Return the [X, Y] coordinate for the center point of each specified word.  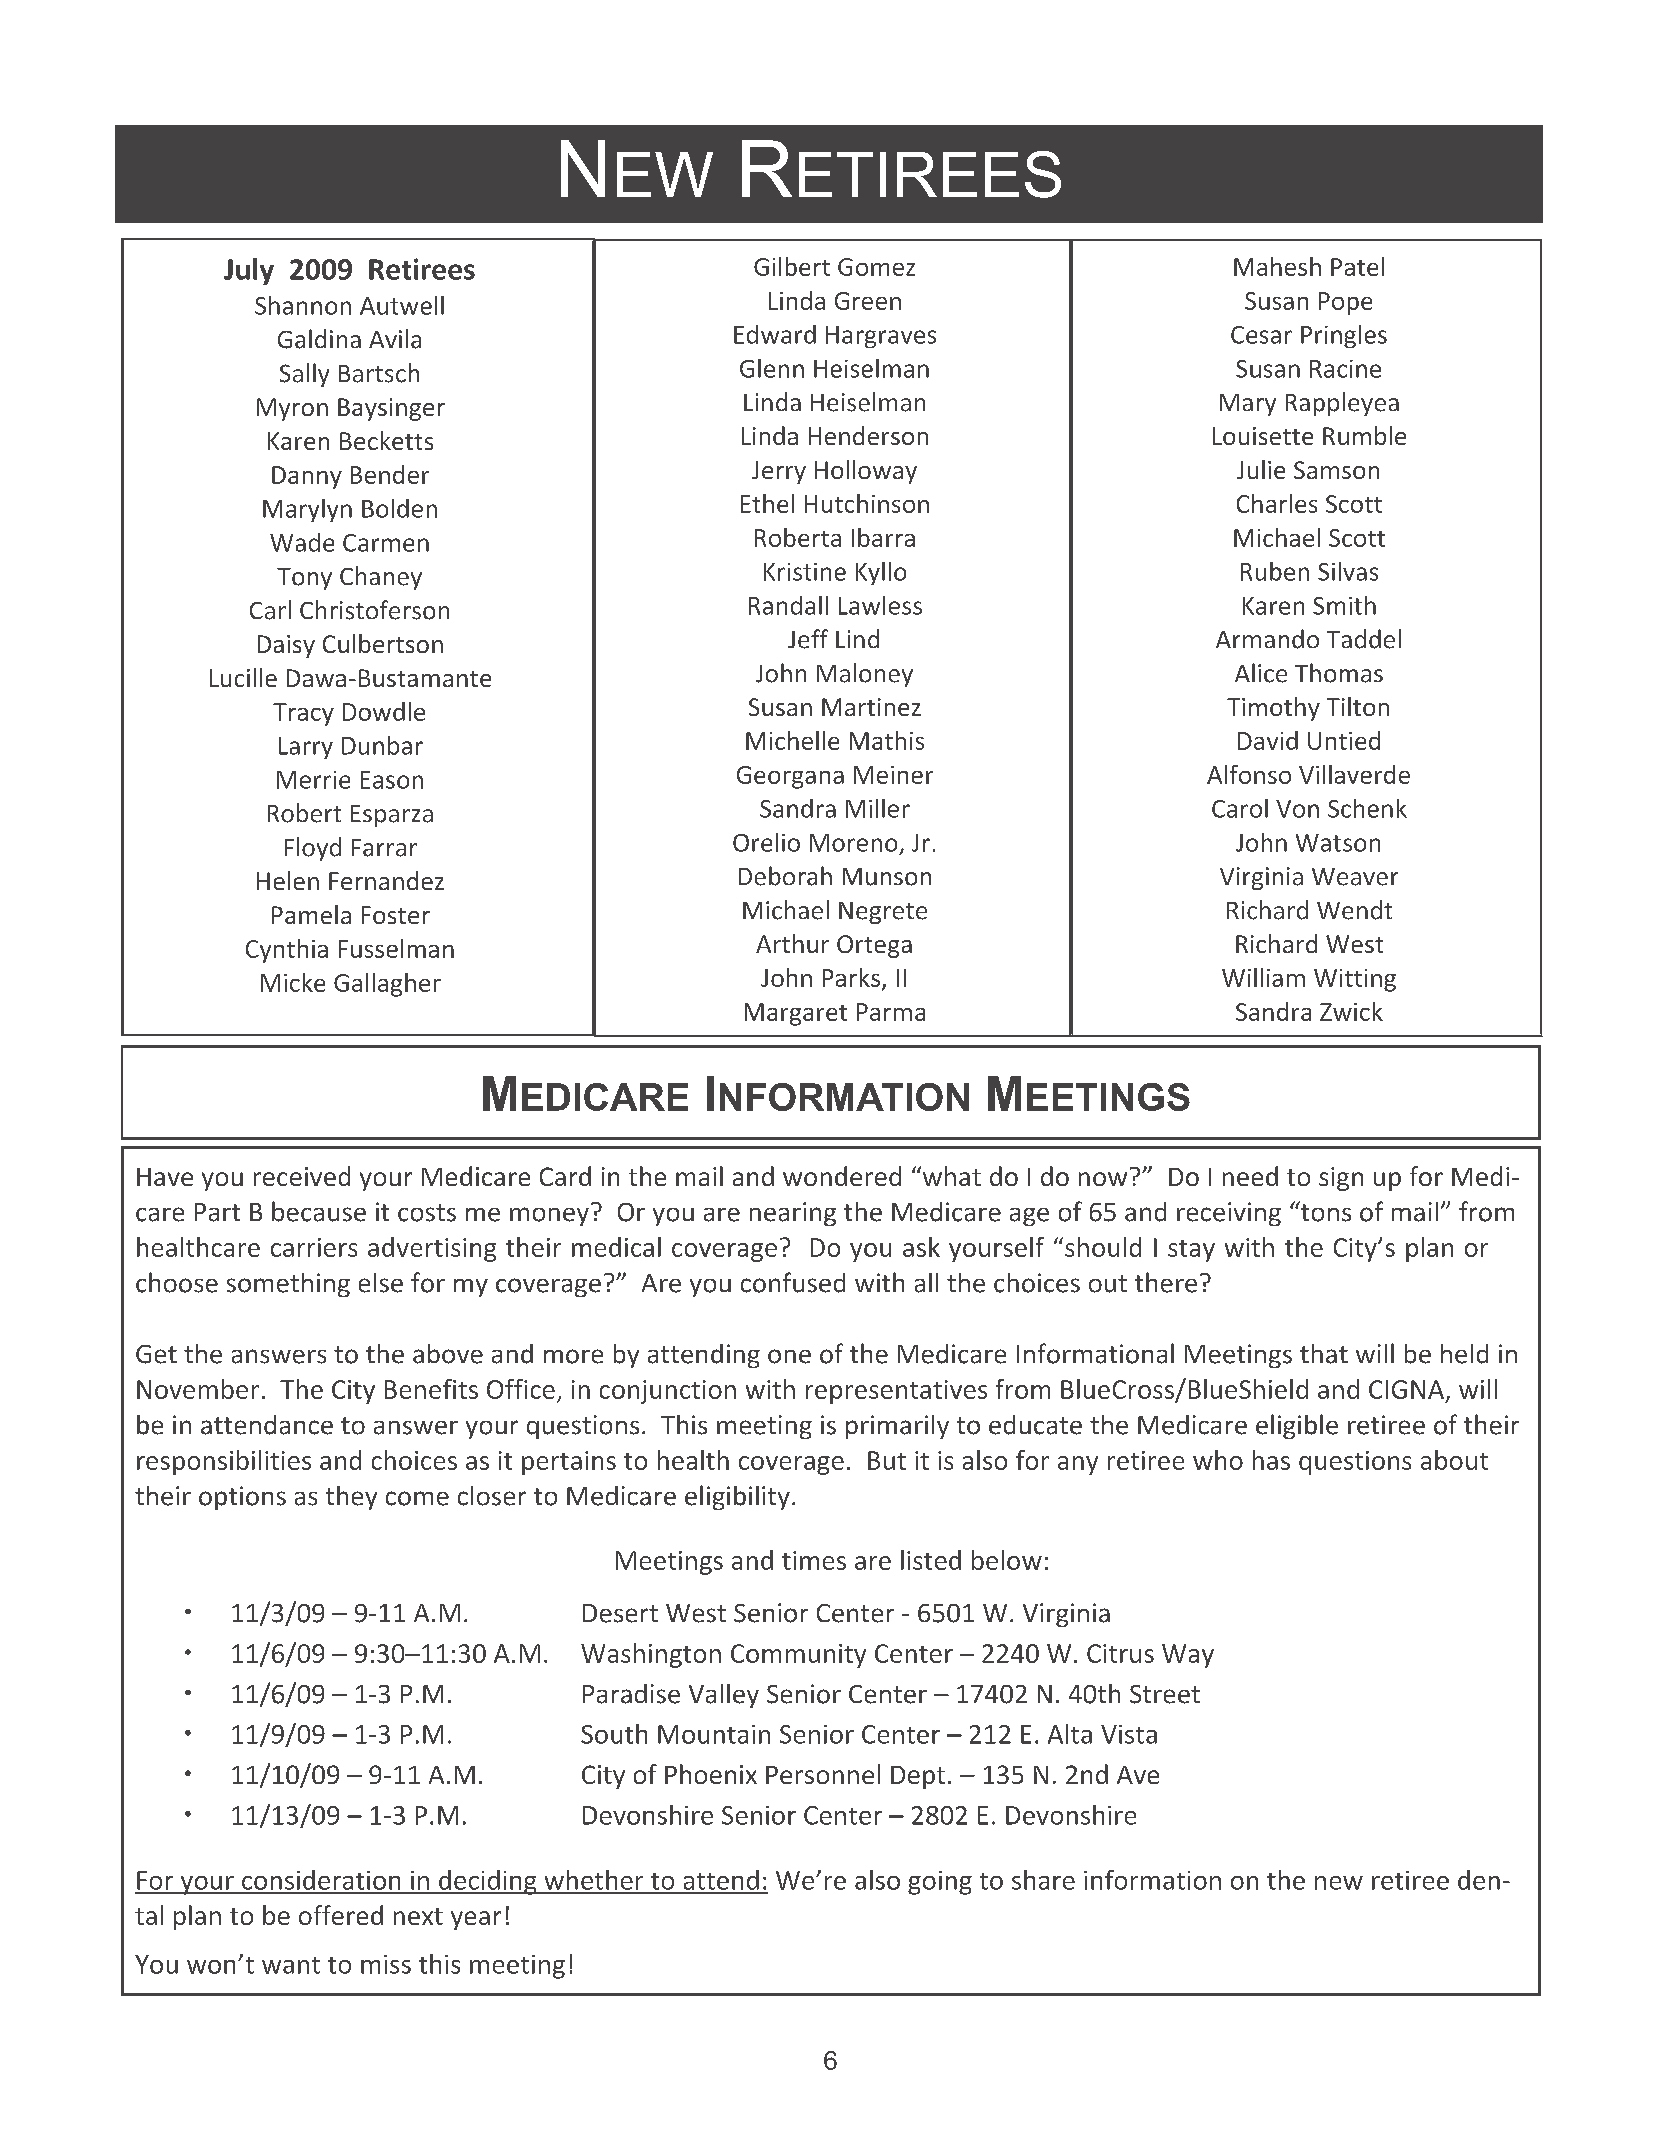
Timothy [1273, 709]
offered [341, 1915]
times [814, 1560]
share [1043, 1880]
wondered [842, 1176]
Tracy [303, 714]
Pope [1345, 303]
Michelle [792, 740]
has [1271, 1460]
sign [1341, 1179]
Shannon [303, 305]
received [302, 1176]
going [940, 1883]
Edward [775, 334]
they [351, 1498]
